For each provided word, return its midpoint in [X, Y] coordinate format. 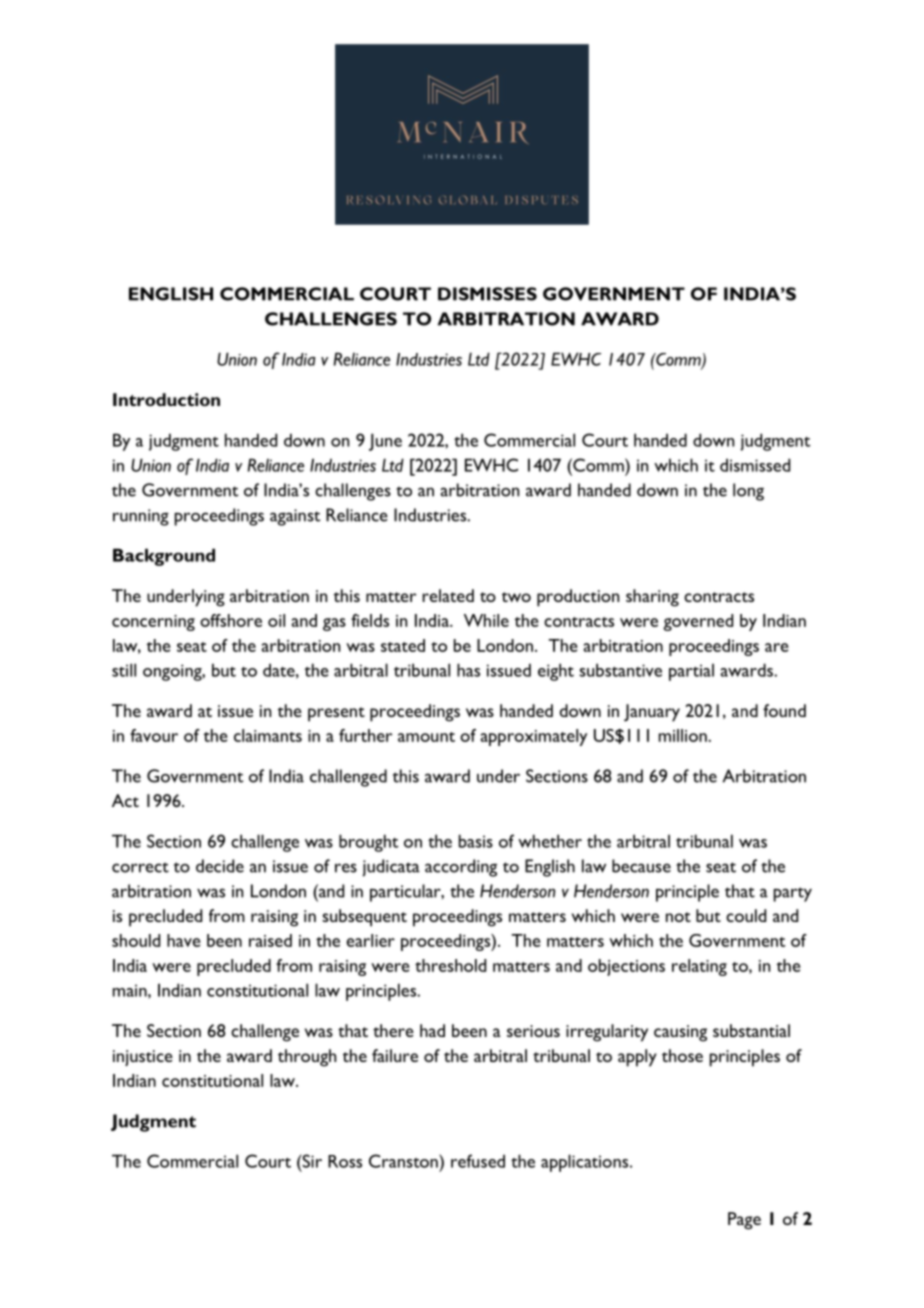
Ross [345, 1161]
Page [744, 1221]
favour [154, 735]
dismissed [755, 465]
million [684, 735]
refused [478, 1161]
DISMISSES [487, 294]
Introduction [166, 399]
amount [426, 737]
